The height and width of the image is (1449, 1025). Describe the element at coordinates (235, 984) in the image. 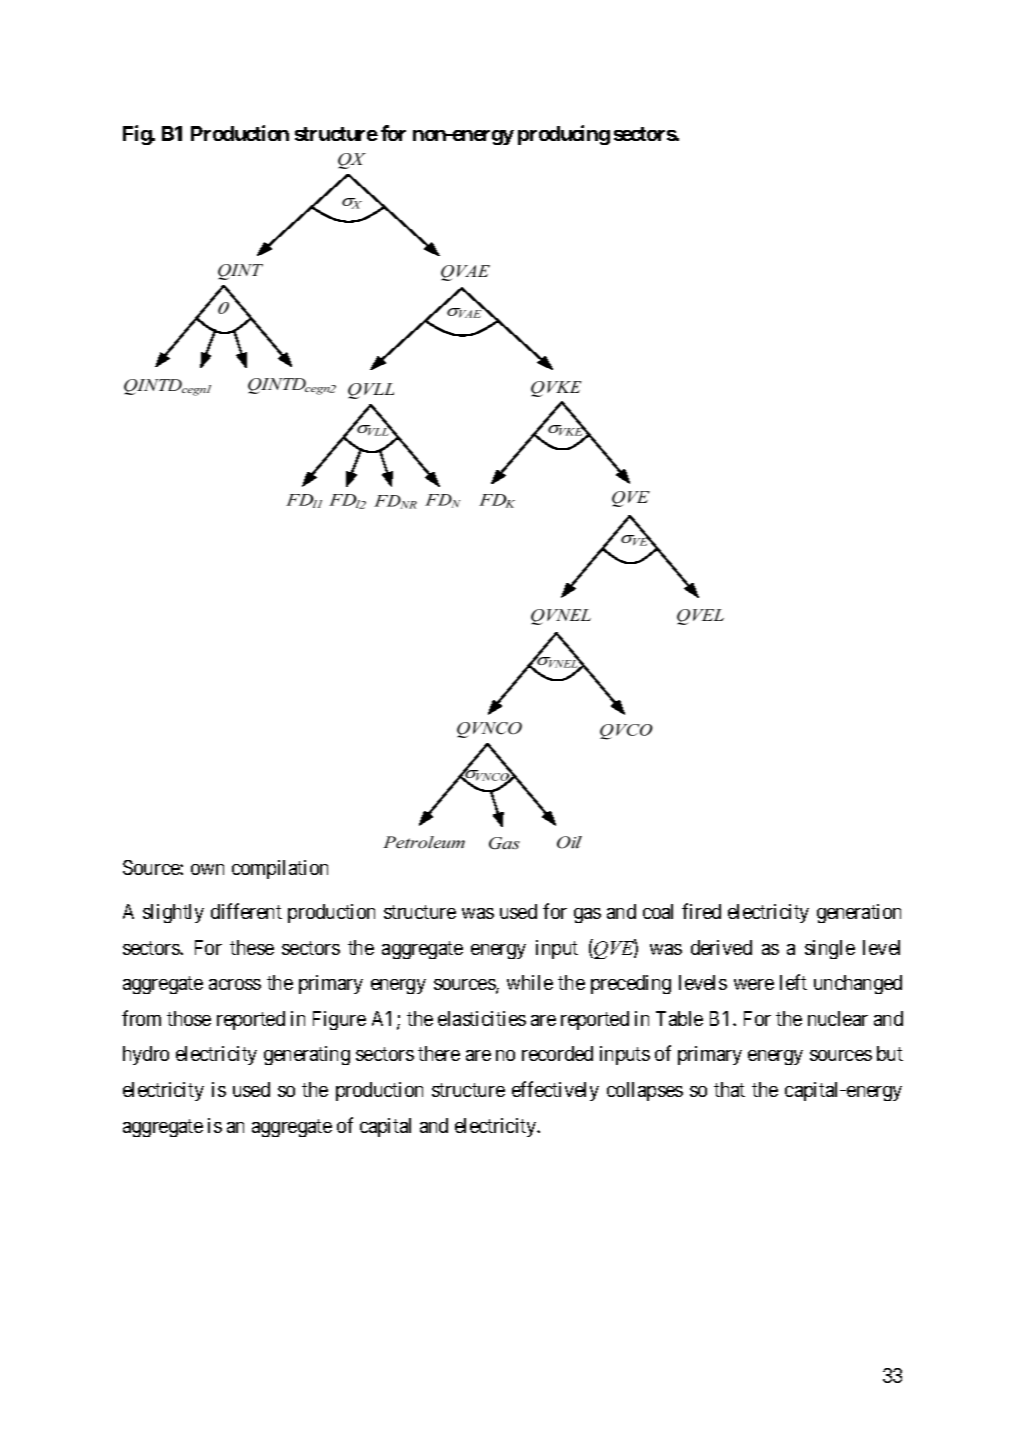

I see `across` at that location.
